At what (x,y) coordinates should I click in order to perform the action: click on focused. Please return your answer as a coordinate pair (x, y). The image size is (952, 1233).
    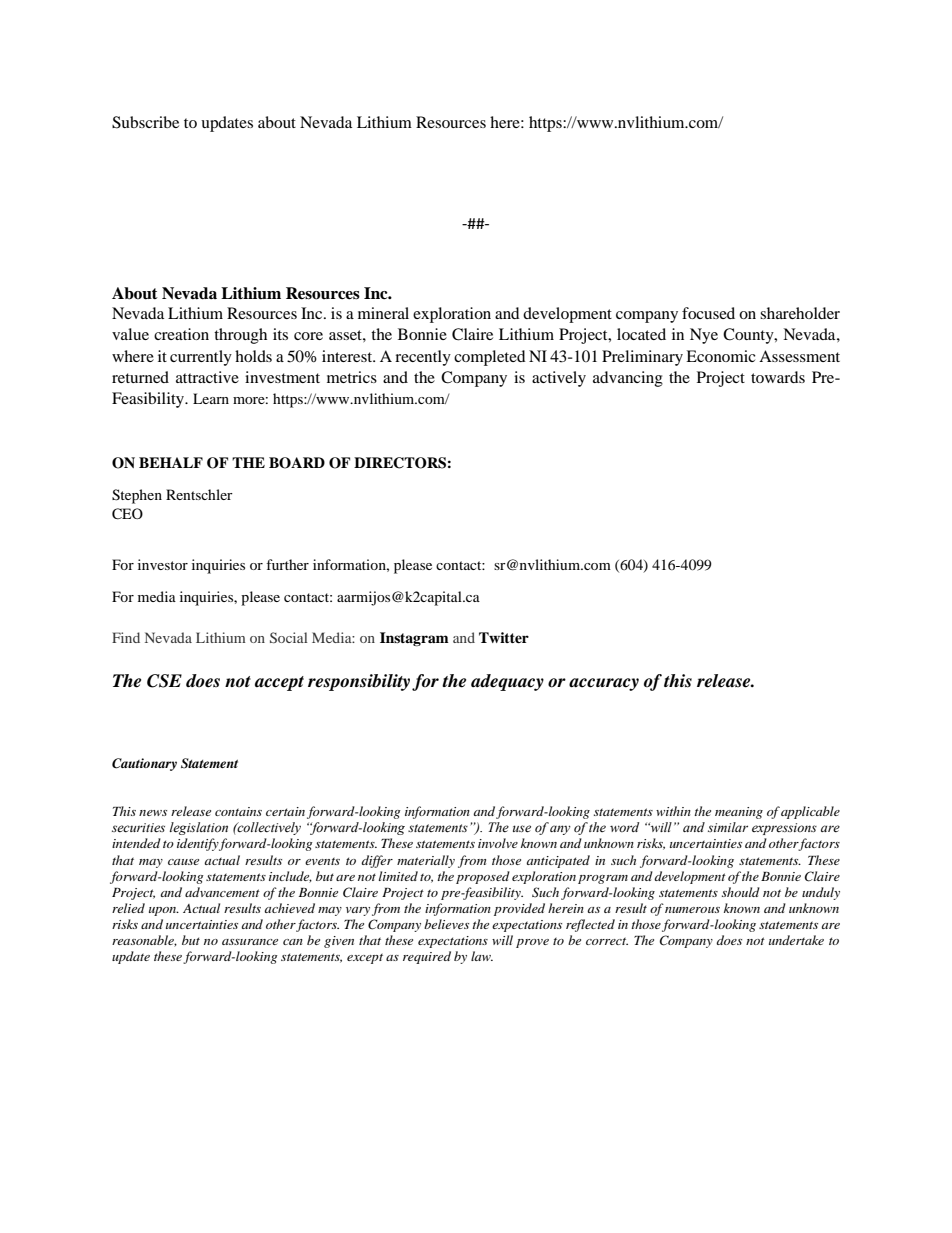
    Looking at the image, I should click on (708, 313).
